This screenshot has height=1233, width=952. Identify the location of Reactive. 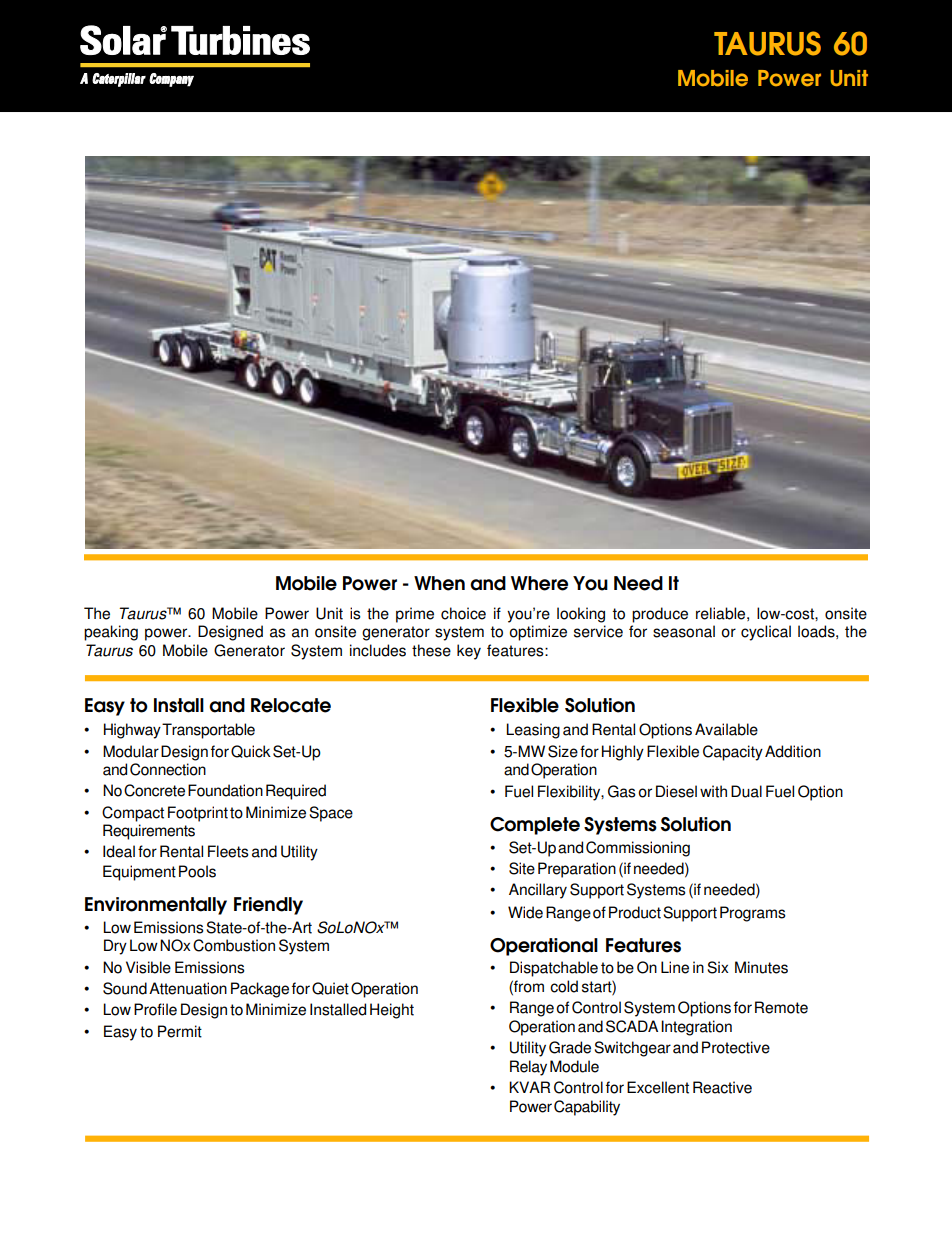
(722, 1087).
